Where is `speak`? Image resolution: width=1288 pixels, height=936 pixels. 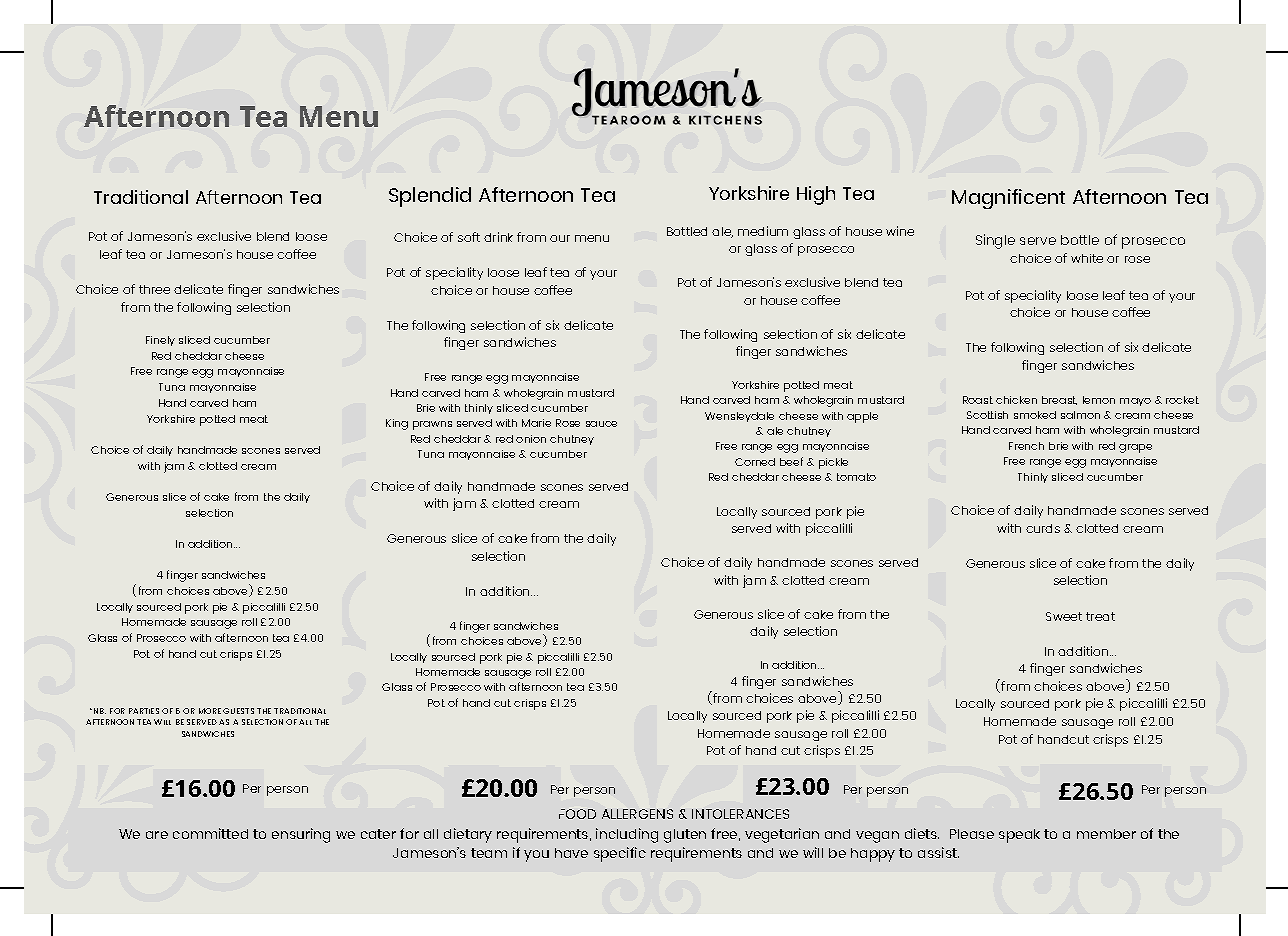 speak is located at coordinates (1019, 836).
